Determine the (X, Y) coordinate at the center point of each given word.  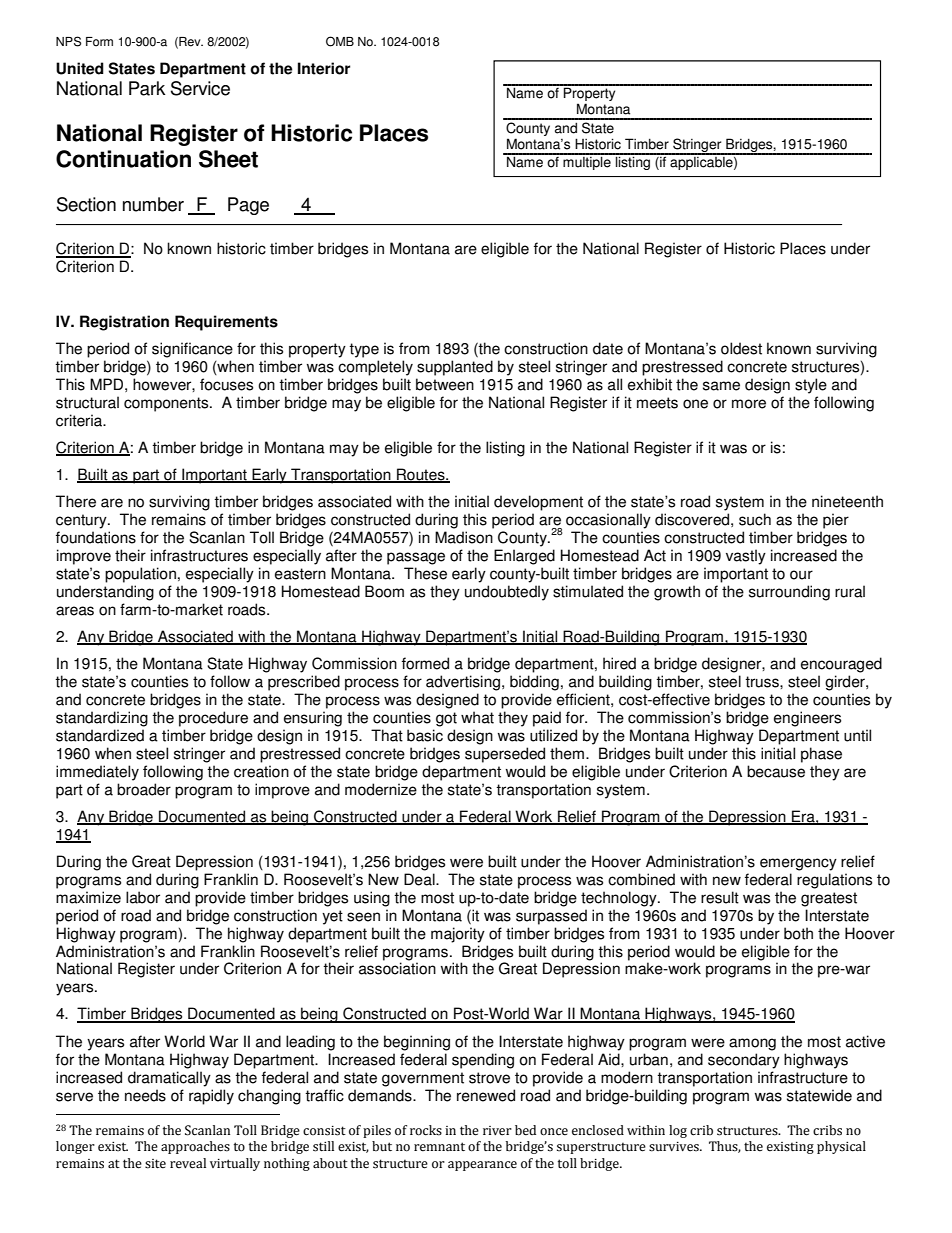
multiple (587, 162)
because (776, 771)
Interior (324, 68)
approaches (195, 1147)
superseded (505, 755)
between (445, 384)
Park (147, 88)
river (497, 1131)
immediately (97, 773)
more (749, 404)
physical (841, 1147)
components (167, 404)
